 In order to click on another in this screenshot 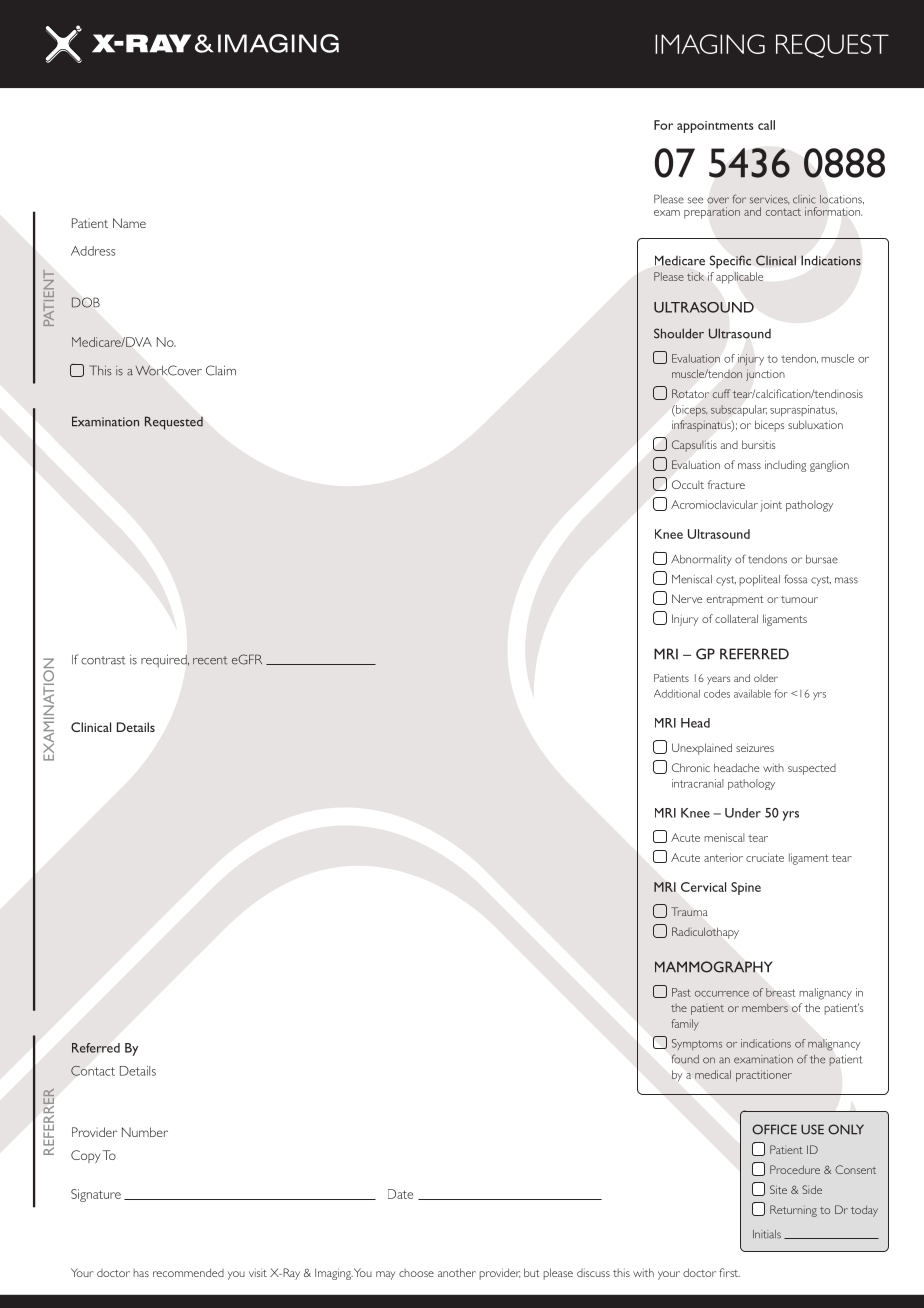, I will do `click(457, 1272)`.
